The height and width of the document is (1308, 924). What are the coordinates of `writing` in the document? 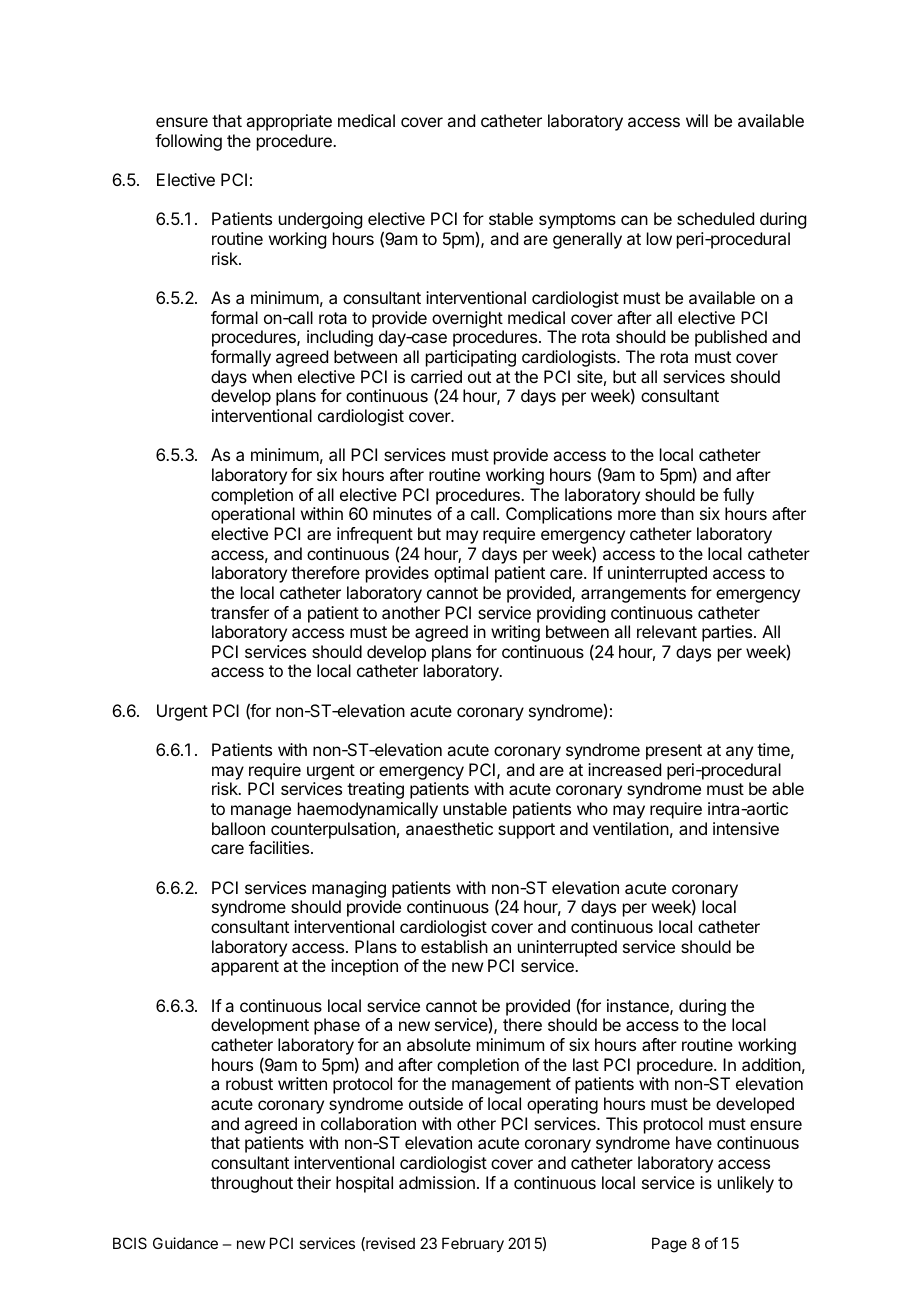 It's located at (515, 633).
